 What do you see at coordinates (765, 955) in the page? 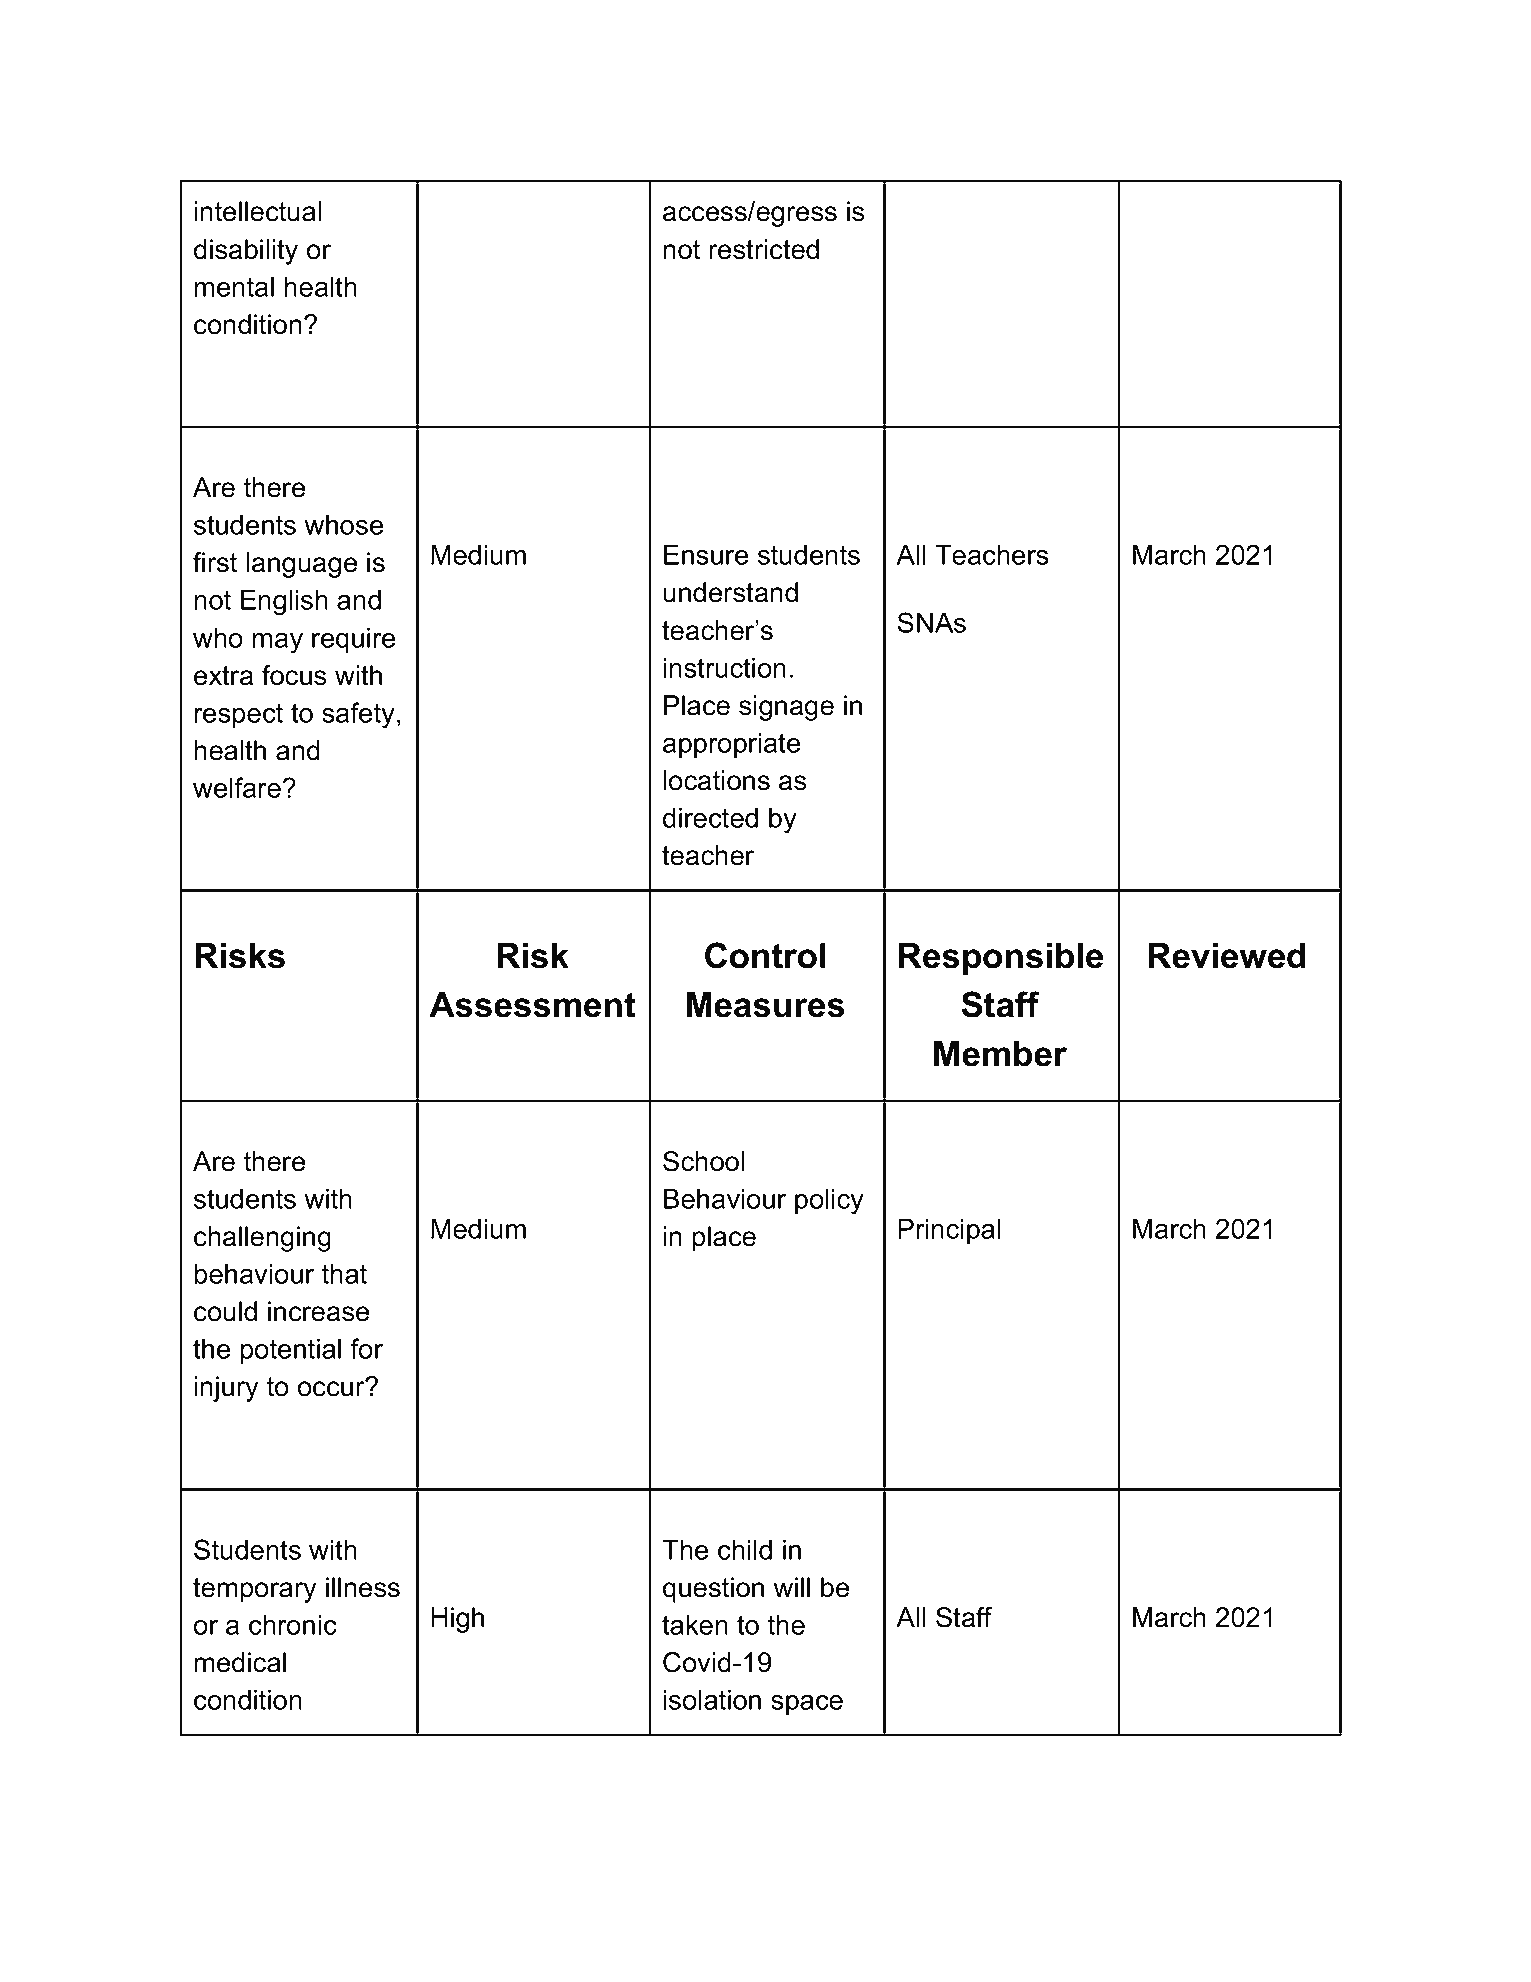
I see `Control` at bounding box center [765, 955].
